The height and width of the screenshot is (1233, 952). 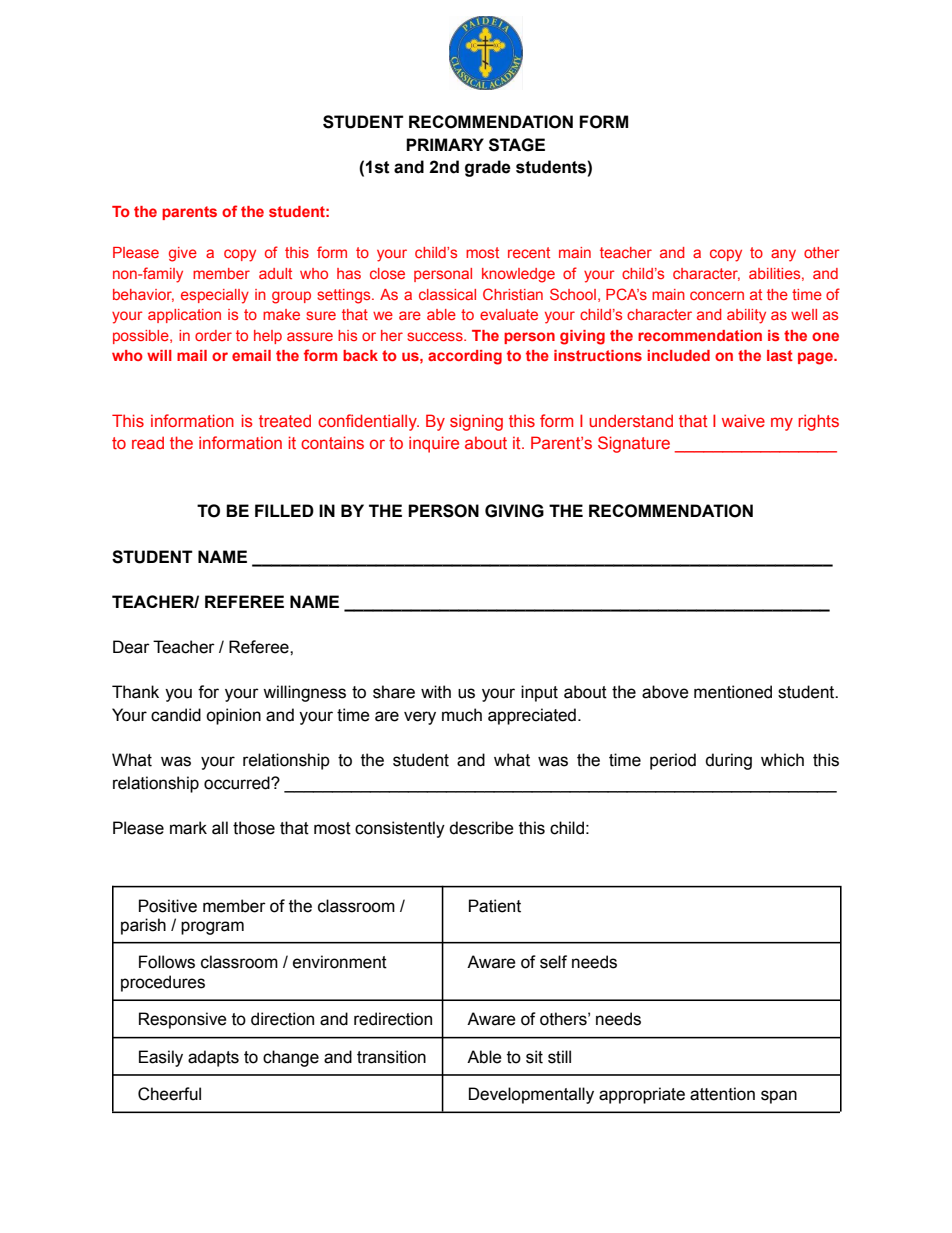 What do you see at coordinates (783, 255) in the screenshot?
I see `any` at bounding box center [783, 255].
